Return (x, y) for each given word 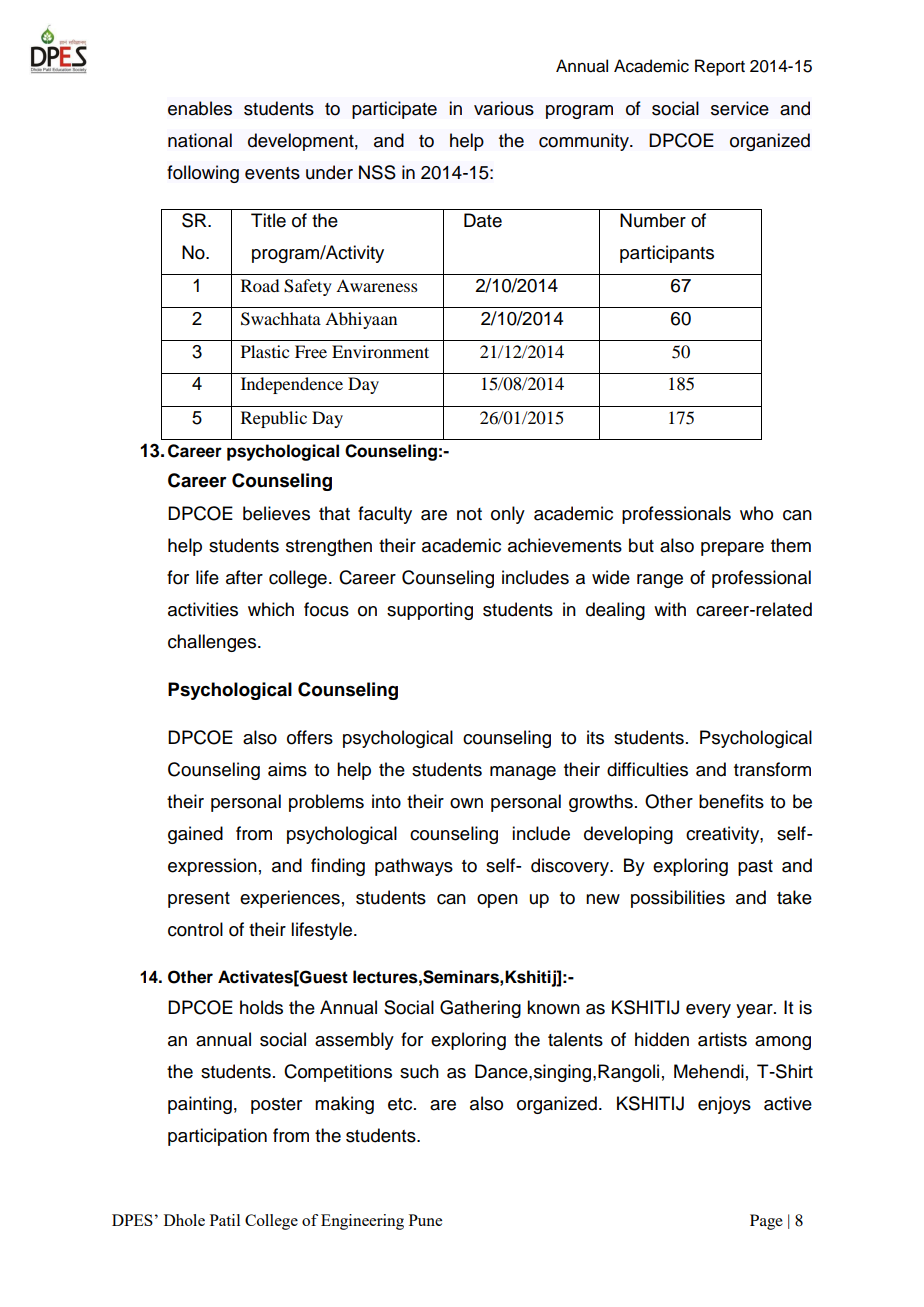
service (740, 108)
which (271, 609)
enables (200, 108)
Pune (425, 1220)
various (504, 108)
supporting (430, 611)
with (670, 609)
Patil (225, 1220)
